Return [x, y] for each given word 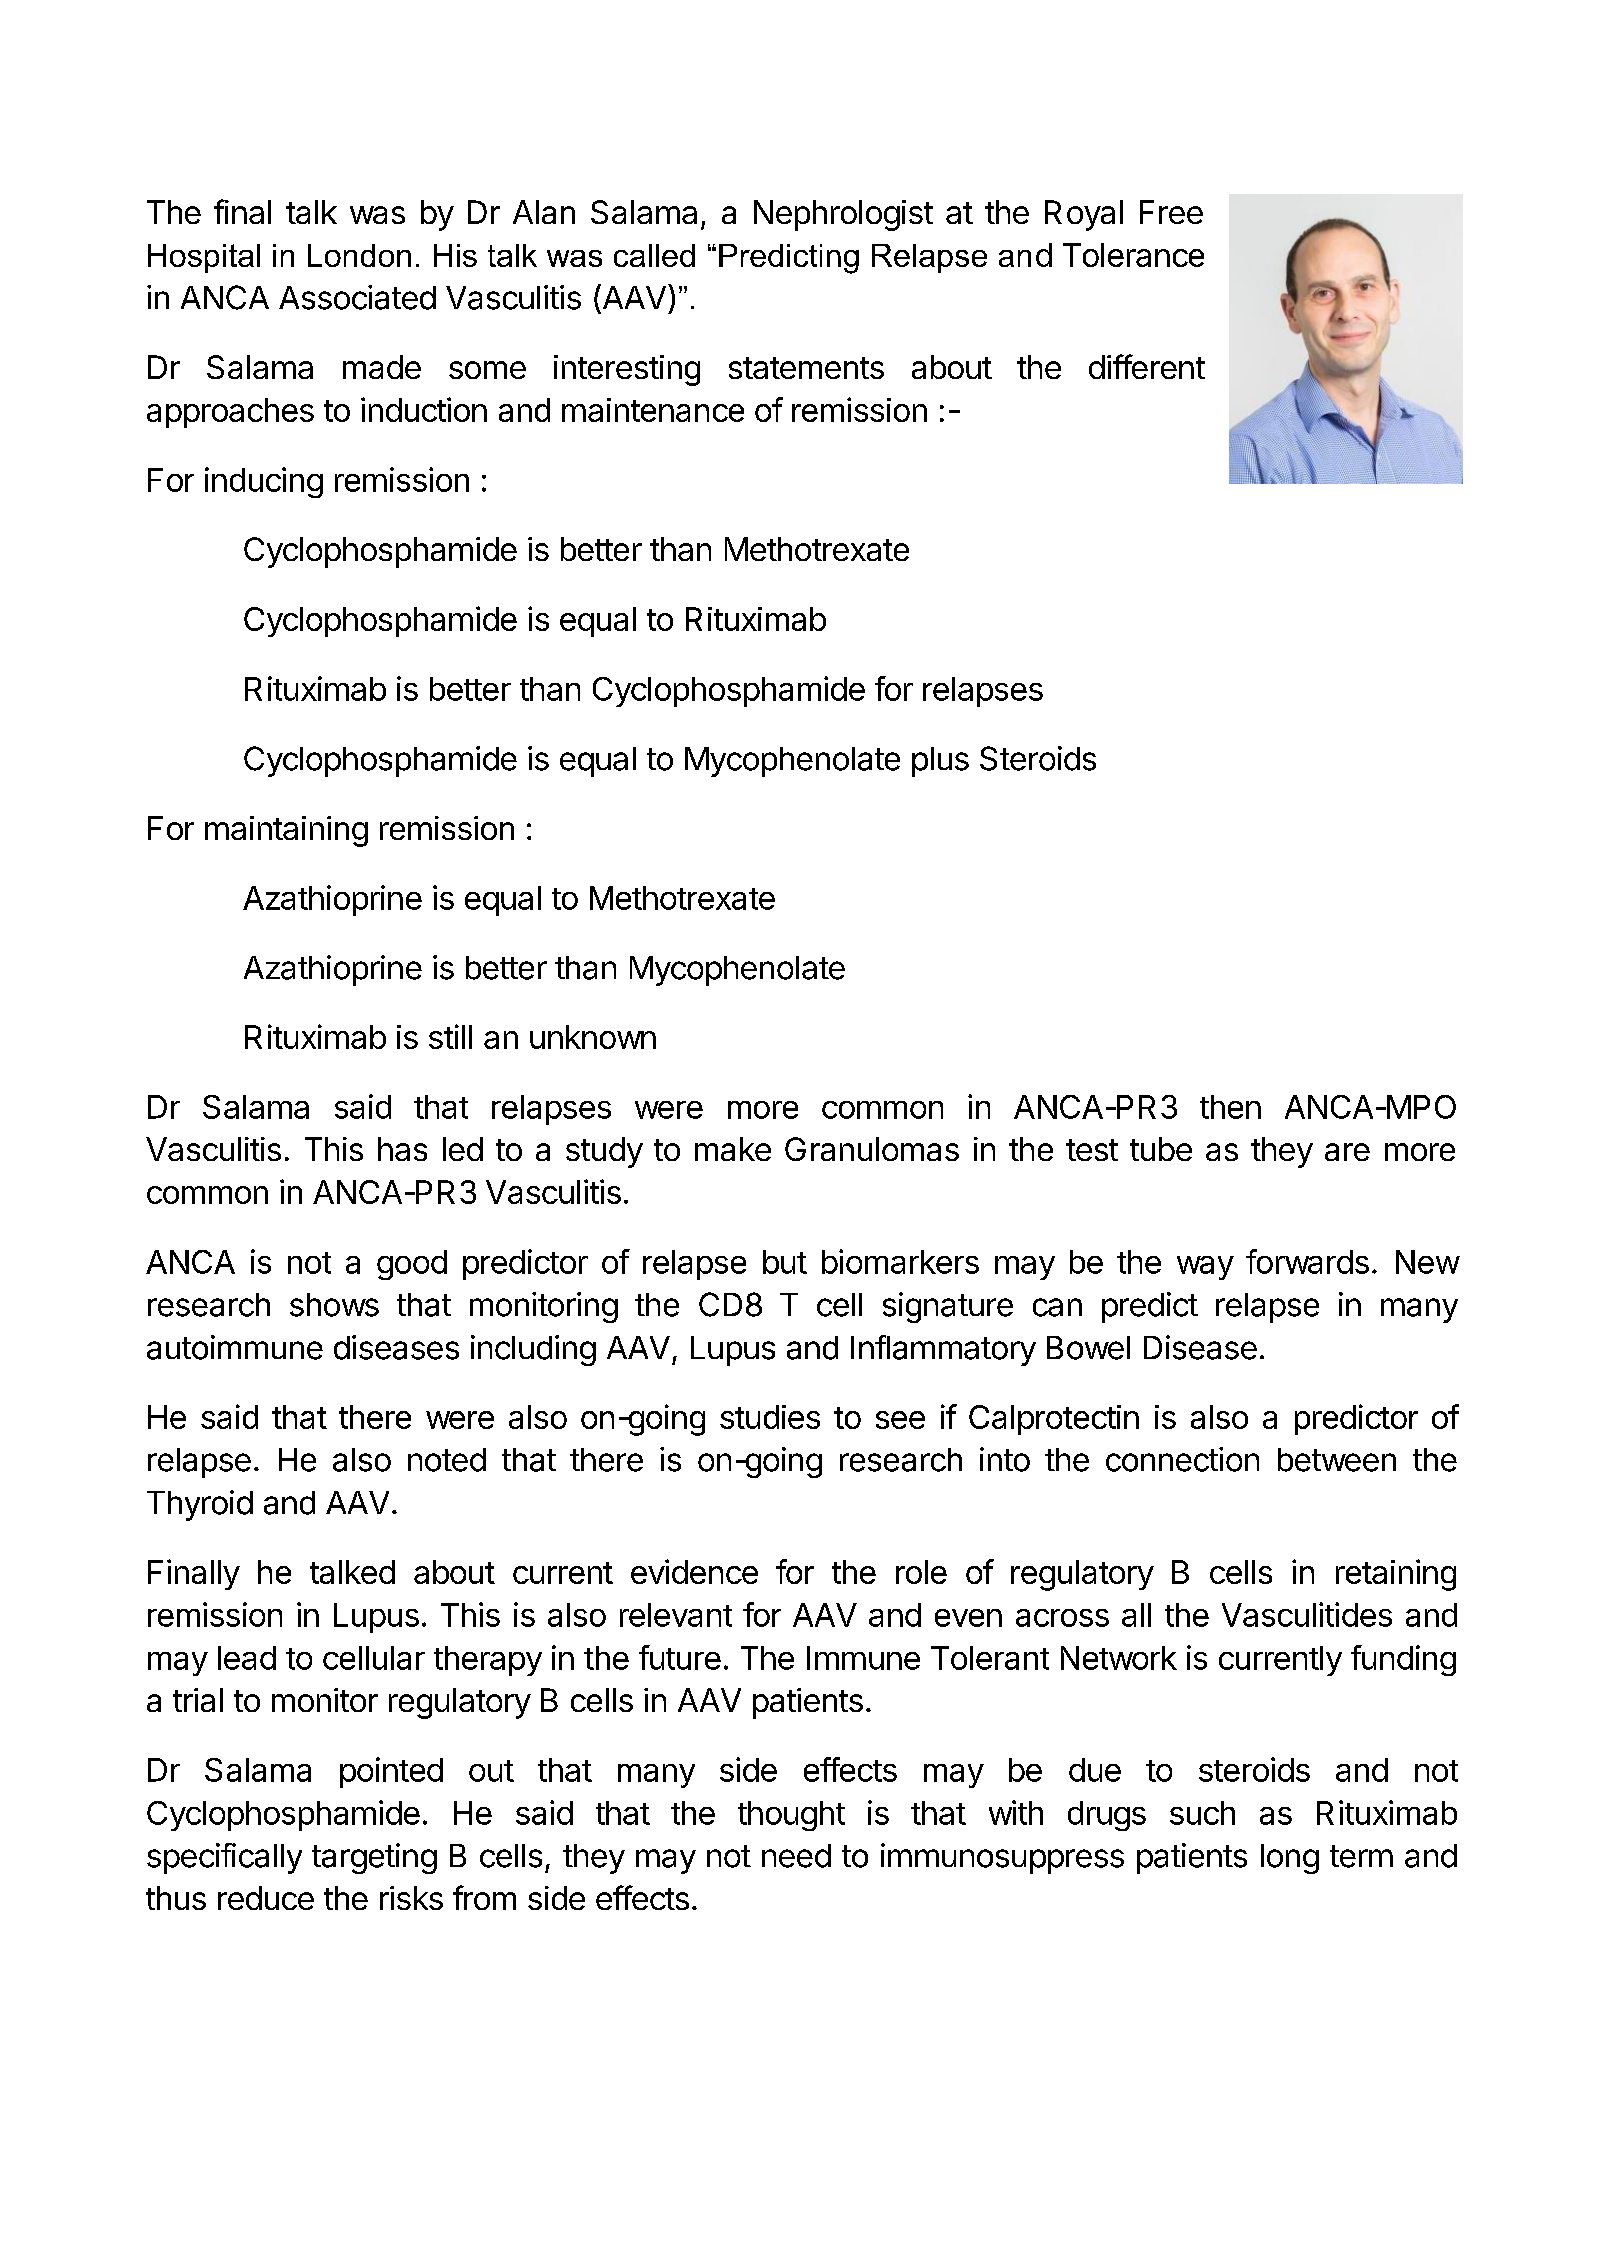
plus [940, 762]
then [1230, 1107]
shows [334, 1305]
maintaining [286, 831]
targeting [374, 1858]
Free [1171, 212]
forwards [1307, 1261]
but [785, 1262]
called [654, 255]
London [359, 255]
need [796, 1856]
